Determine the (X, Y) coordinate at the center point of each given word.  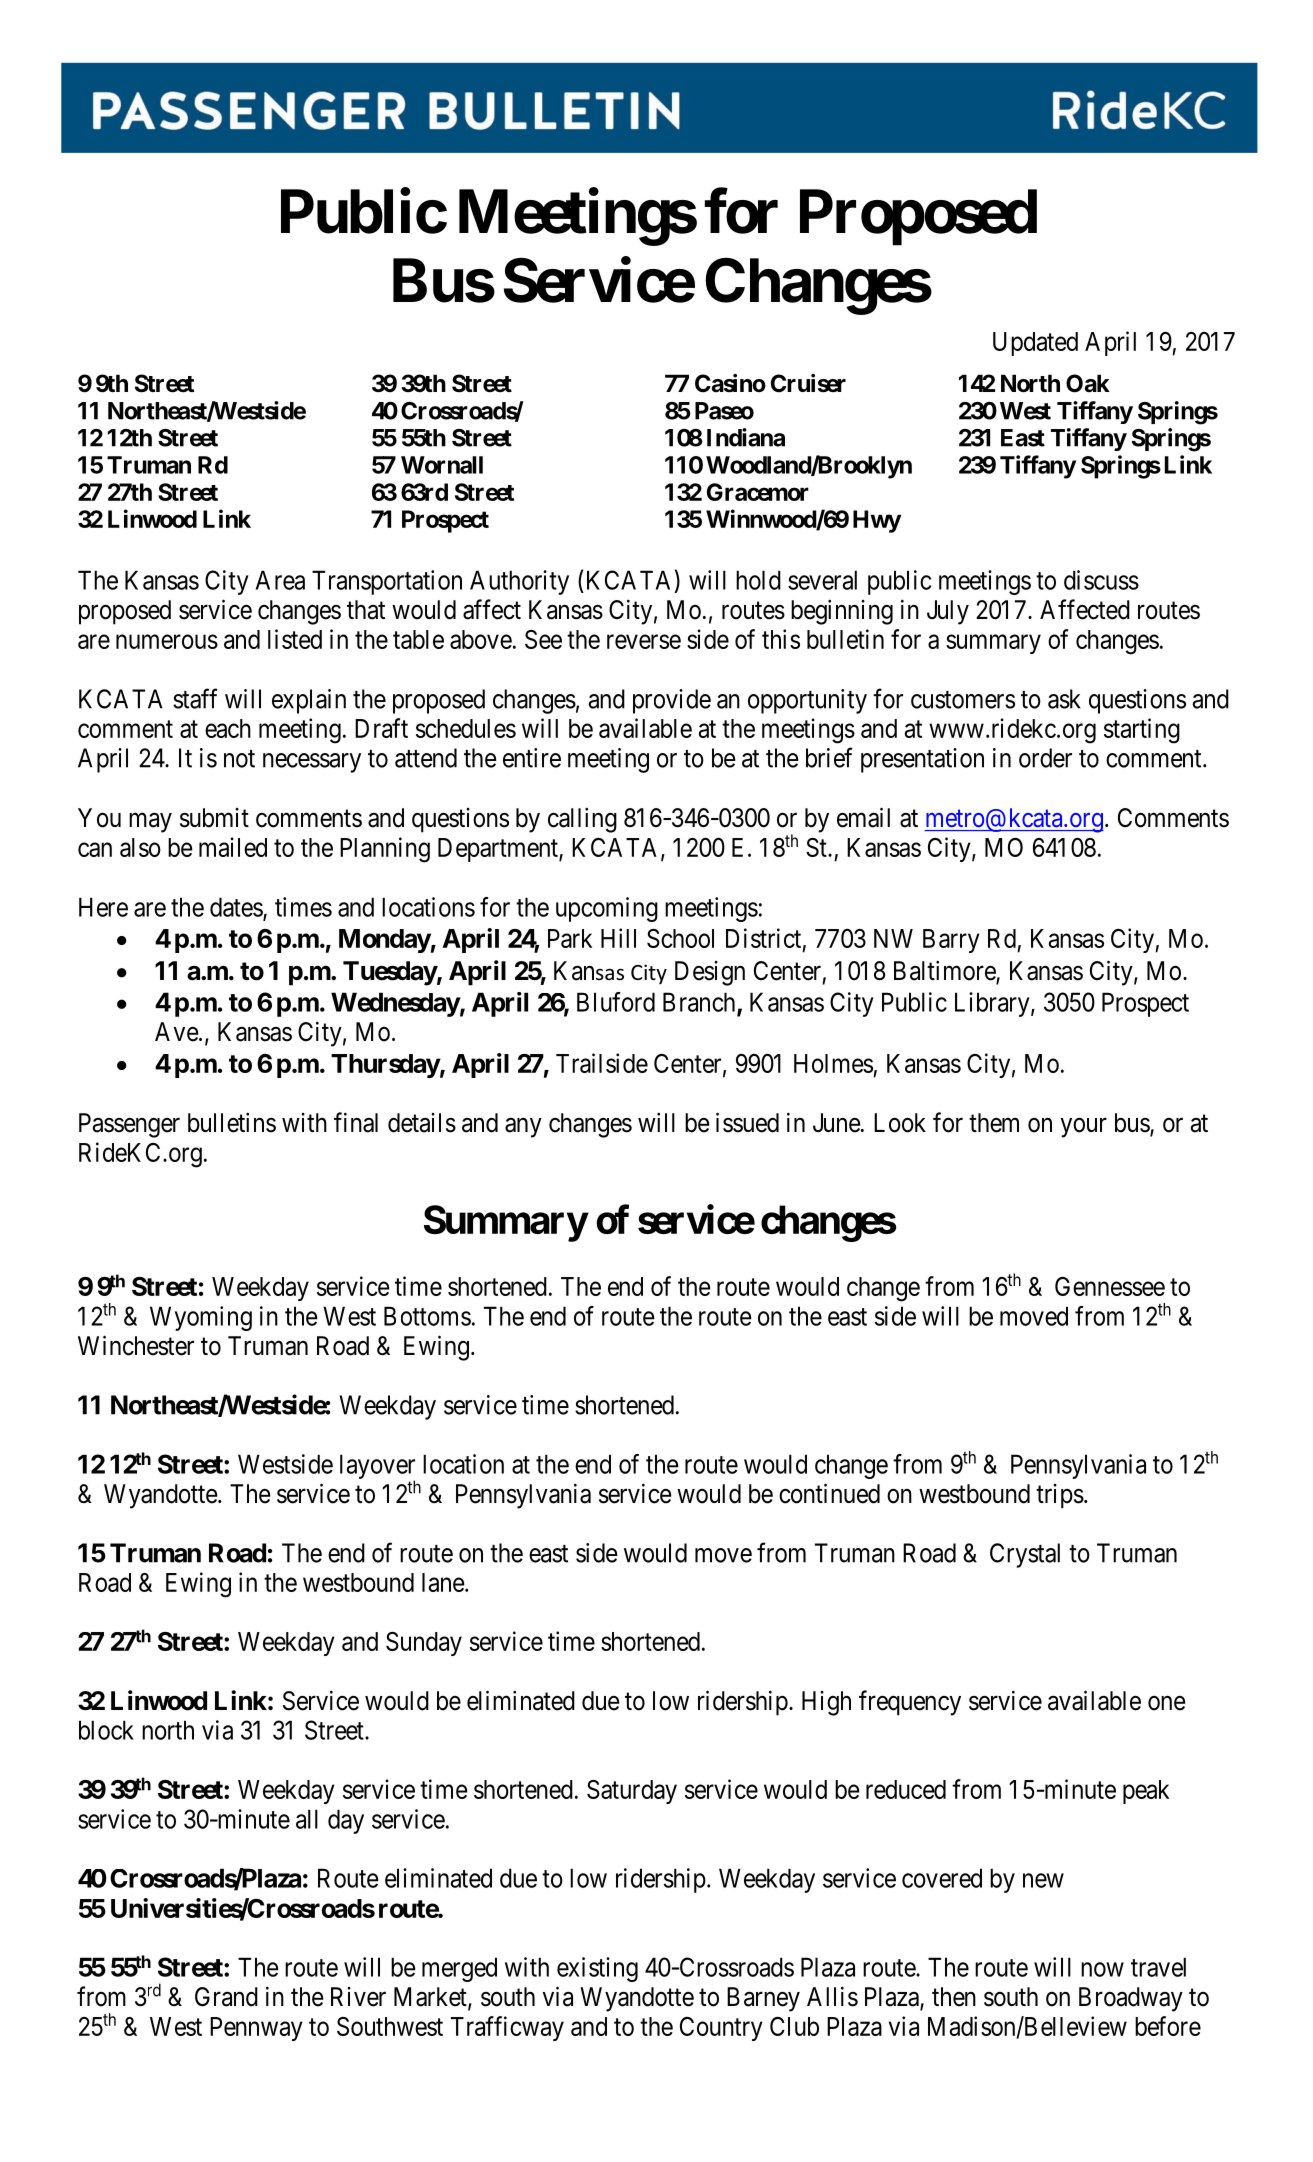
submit (214, 818)
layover (377, 1467)
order (1045, 758)
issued (747, 1122)
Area (280, 580)
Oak (1088, 383)
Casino (730, 383)
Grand (226, 1997)
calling (582, 820)
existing (597, 1969)
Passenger (129, 1125)
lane (443, 1582)
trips (1060, 1496)
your (1083, 1128)
